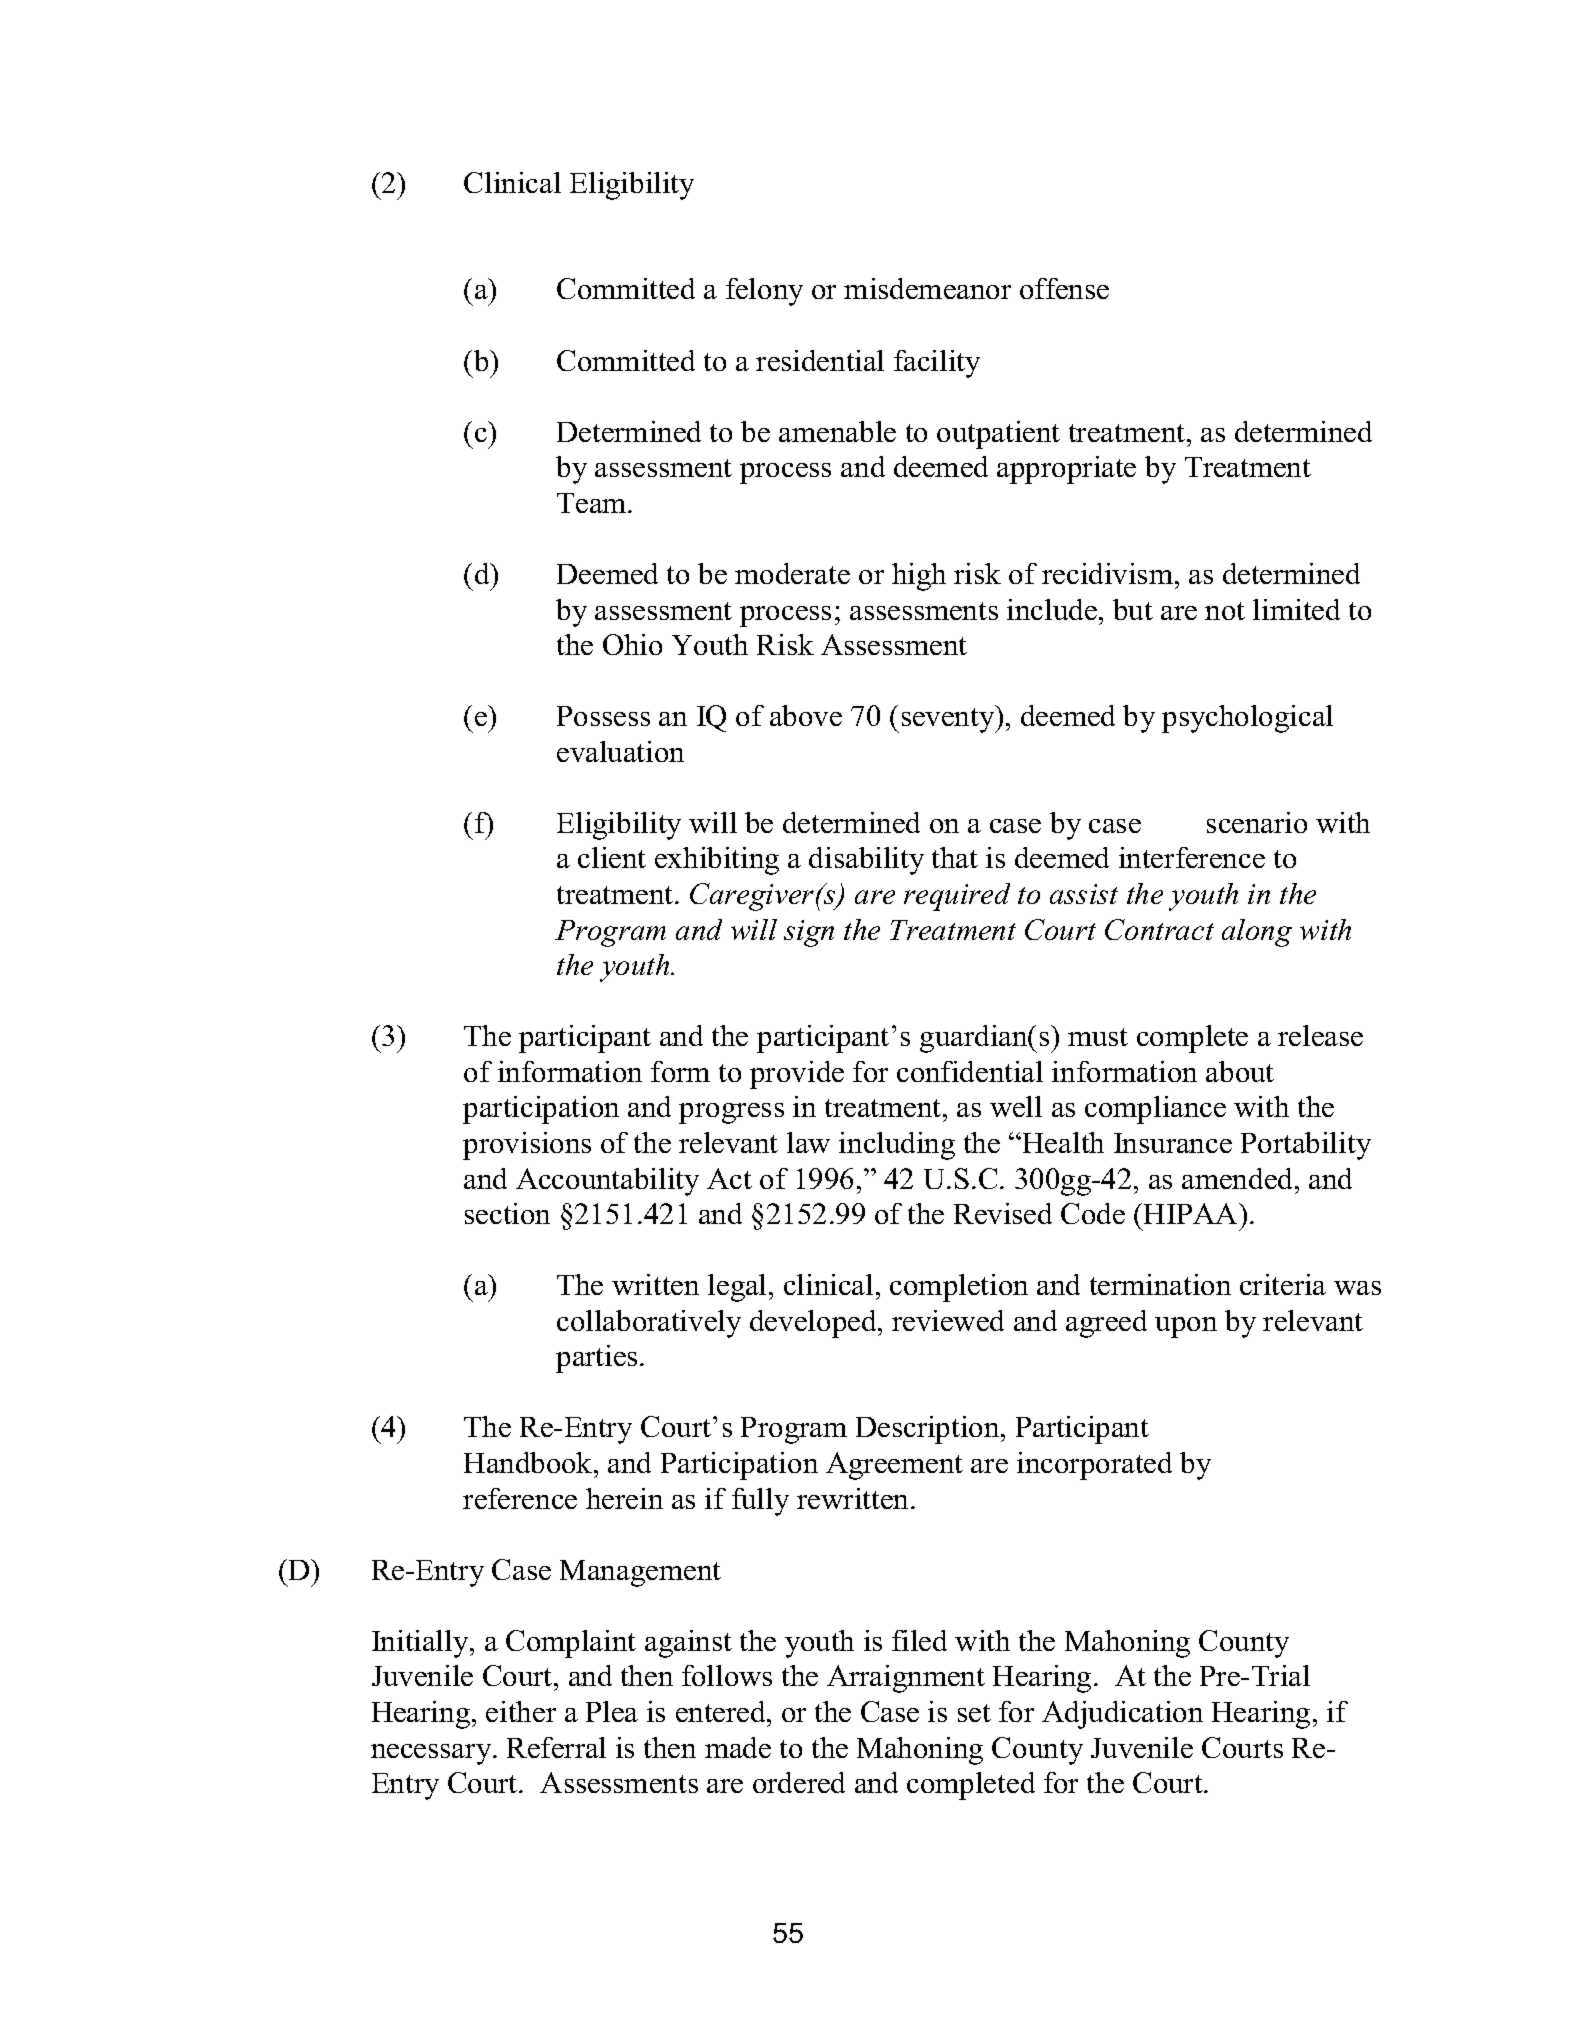 Image resolution: width=1577 pixels, height=2041 pixels. Describe the element at coordinates (527, 1146) in the screenshot. I see `provisions` at that location.
